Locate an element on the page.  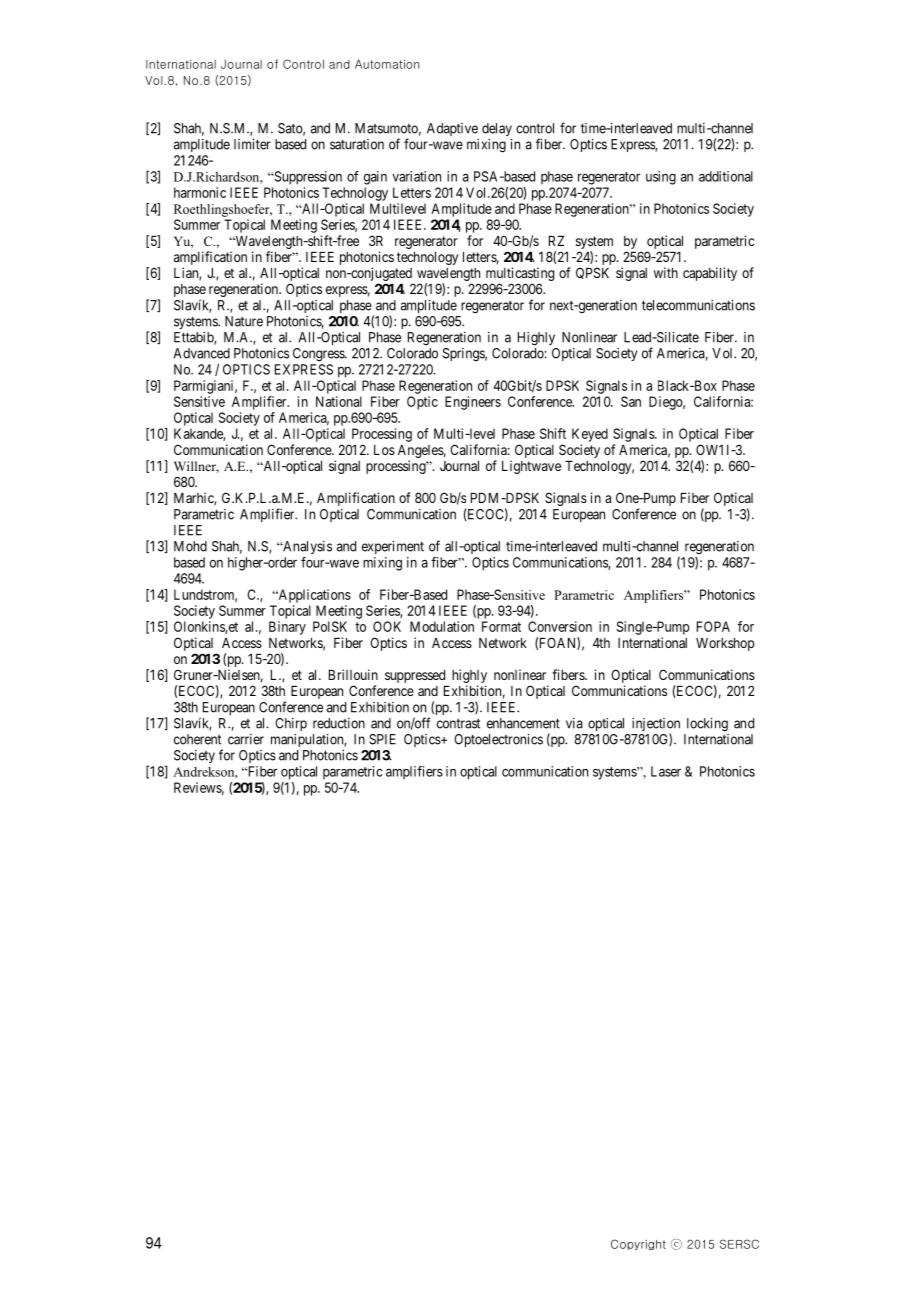
Adaptive is located at coordinates (452, 129).
